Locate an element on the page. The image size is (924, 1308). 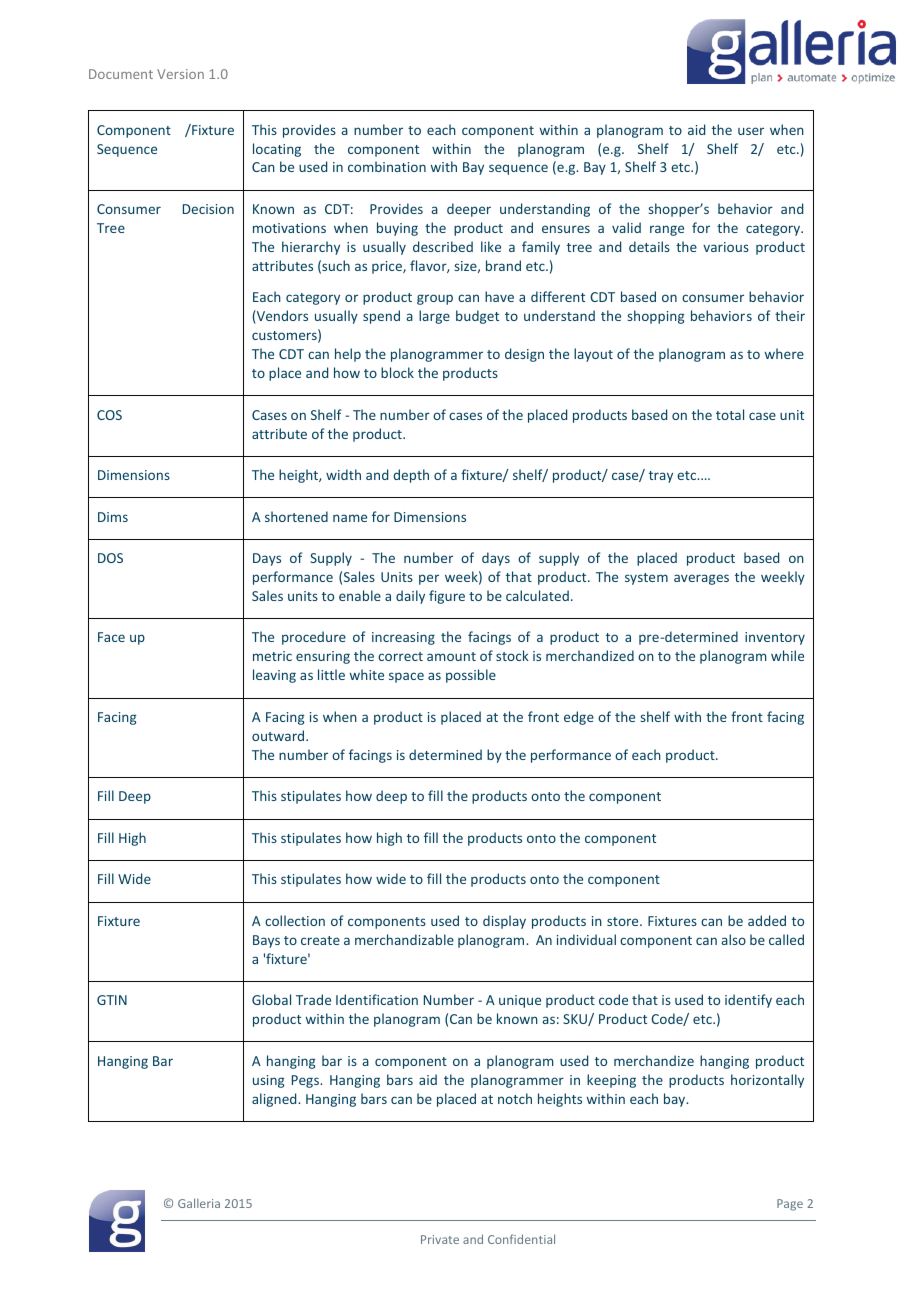
identify is located at coordinates (748, 1001).
